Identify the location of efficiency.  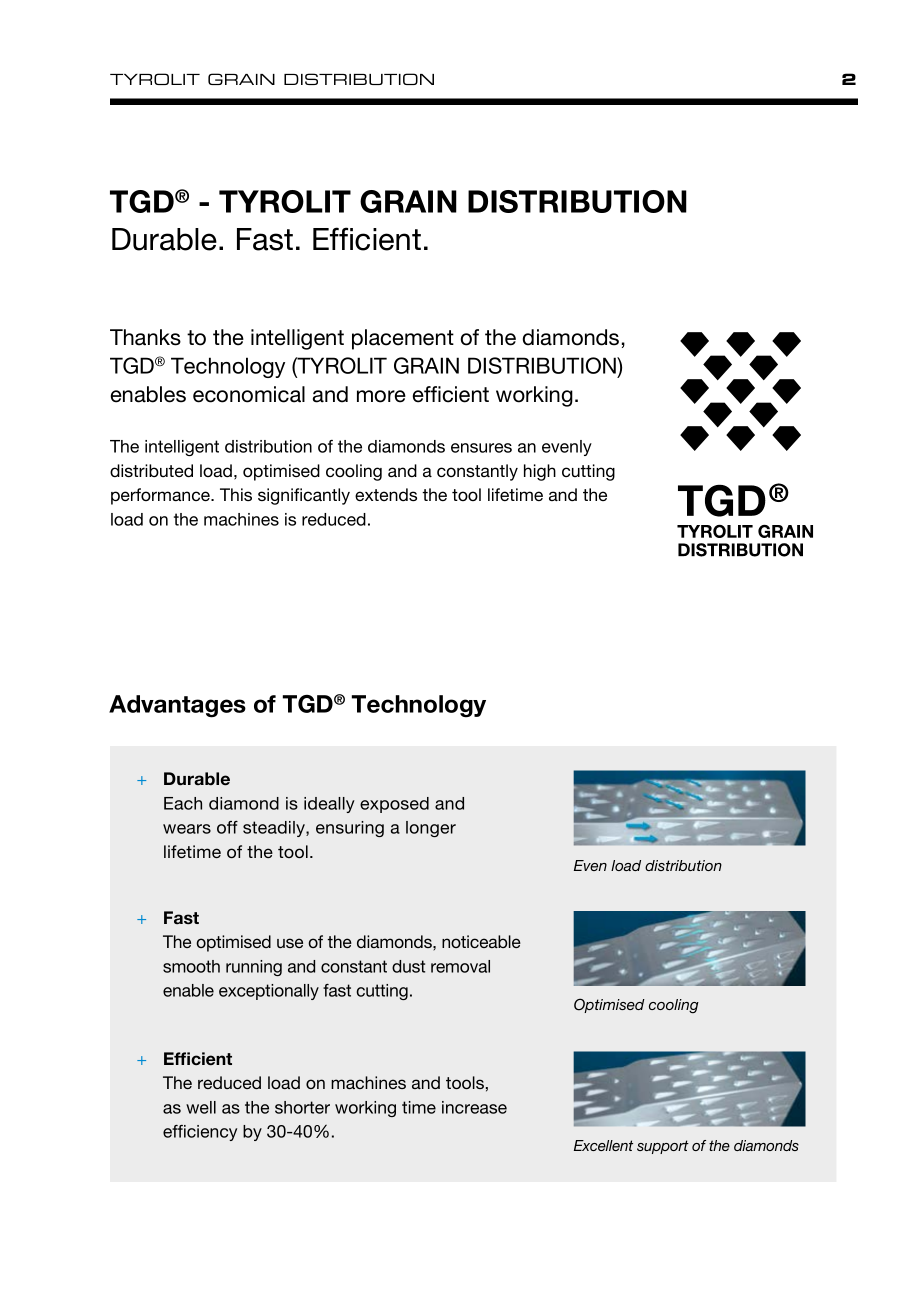
(200, 1133).
